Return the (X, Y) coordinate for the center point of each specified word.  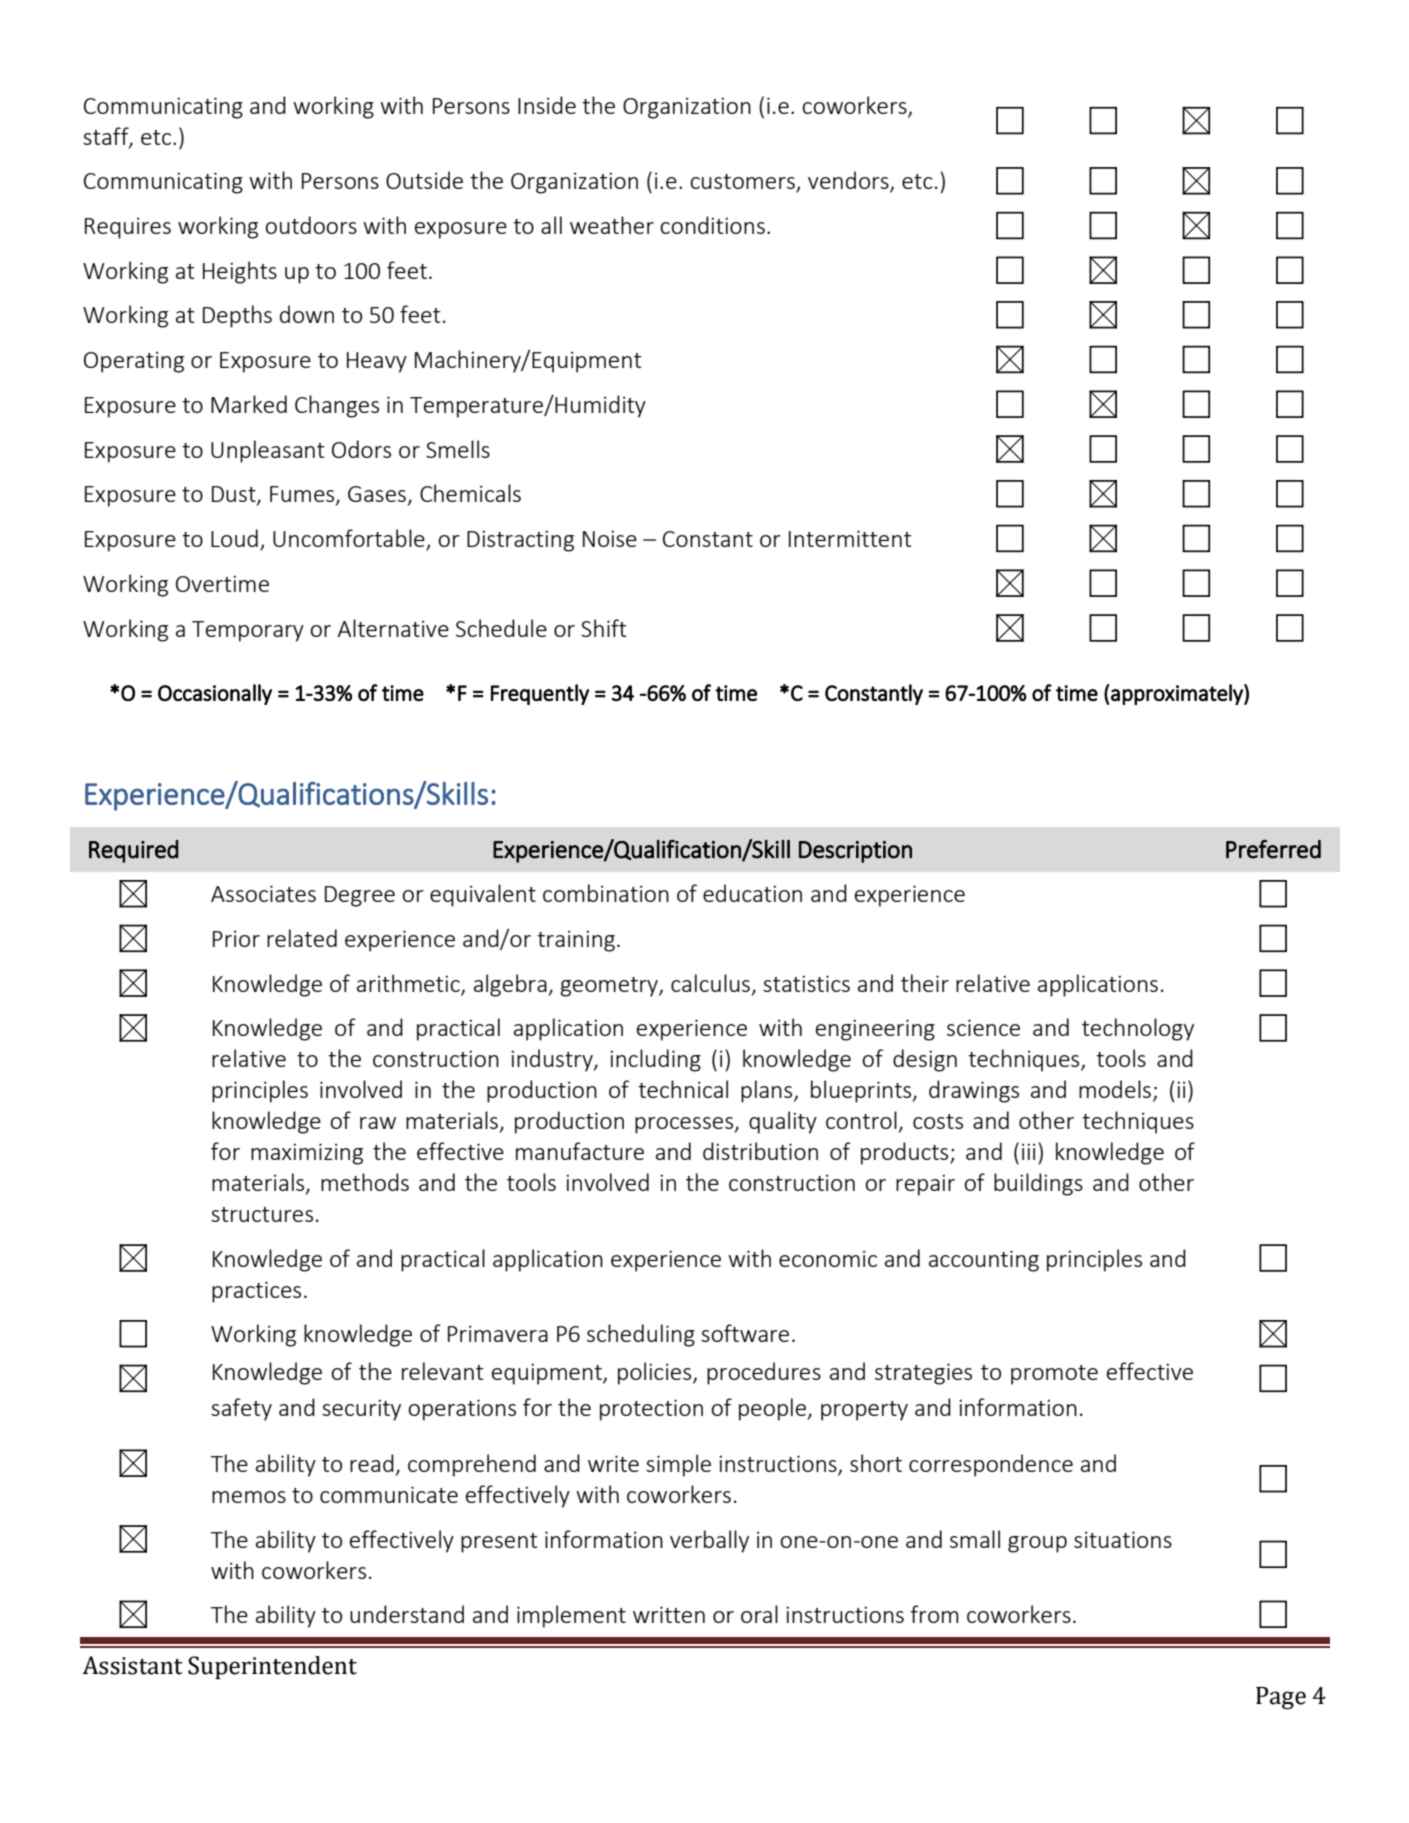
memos (249, 1497)
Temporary (248, 631)
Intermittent (850, 538)
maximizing (307, 1154)
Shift (604, 628)
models (1115, 1089)
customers (743, 183)
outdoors (311, 225)
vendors (849, 181)
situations (1123, 1539)
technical (683, 1089)
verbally (709, 1541)
